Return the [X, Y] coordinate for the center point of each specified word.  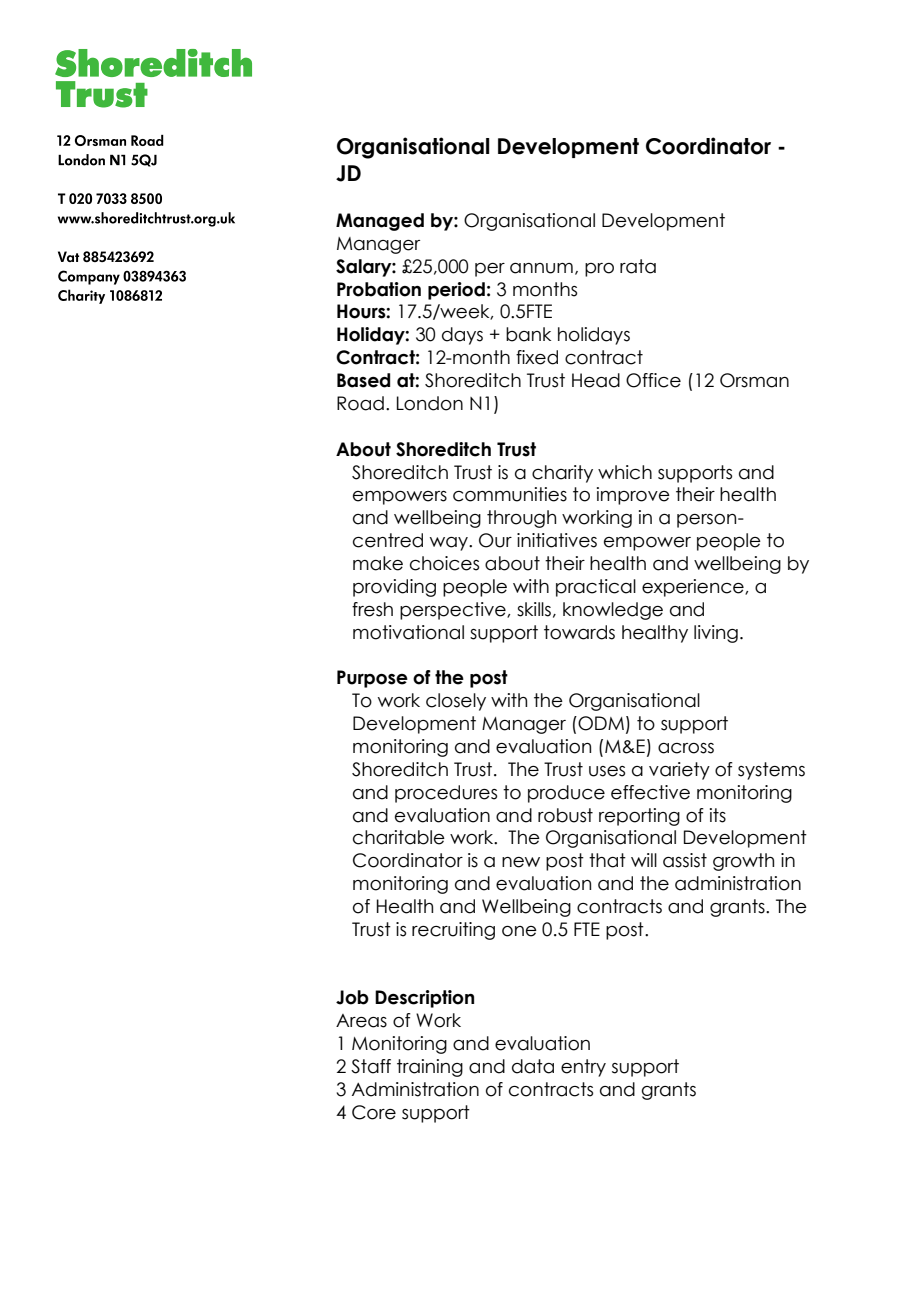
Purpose [372, 679]
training [430, 1068]
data [533, 1066]
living [716, 634]
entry [583, 1068]
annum [541, 268]
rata [638, 266]
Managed [380, 222]
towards [579, 632]
